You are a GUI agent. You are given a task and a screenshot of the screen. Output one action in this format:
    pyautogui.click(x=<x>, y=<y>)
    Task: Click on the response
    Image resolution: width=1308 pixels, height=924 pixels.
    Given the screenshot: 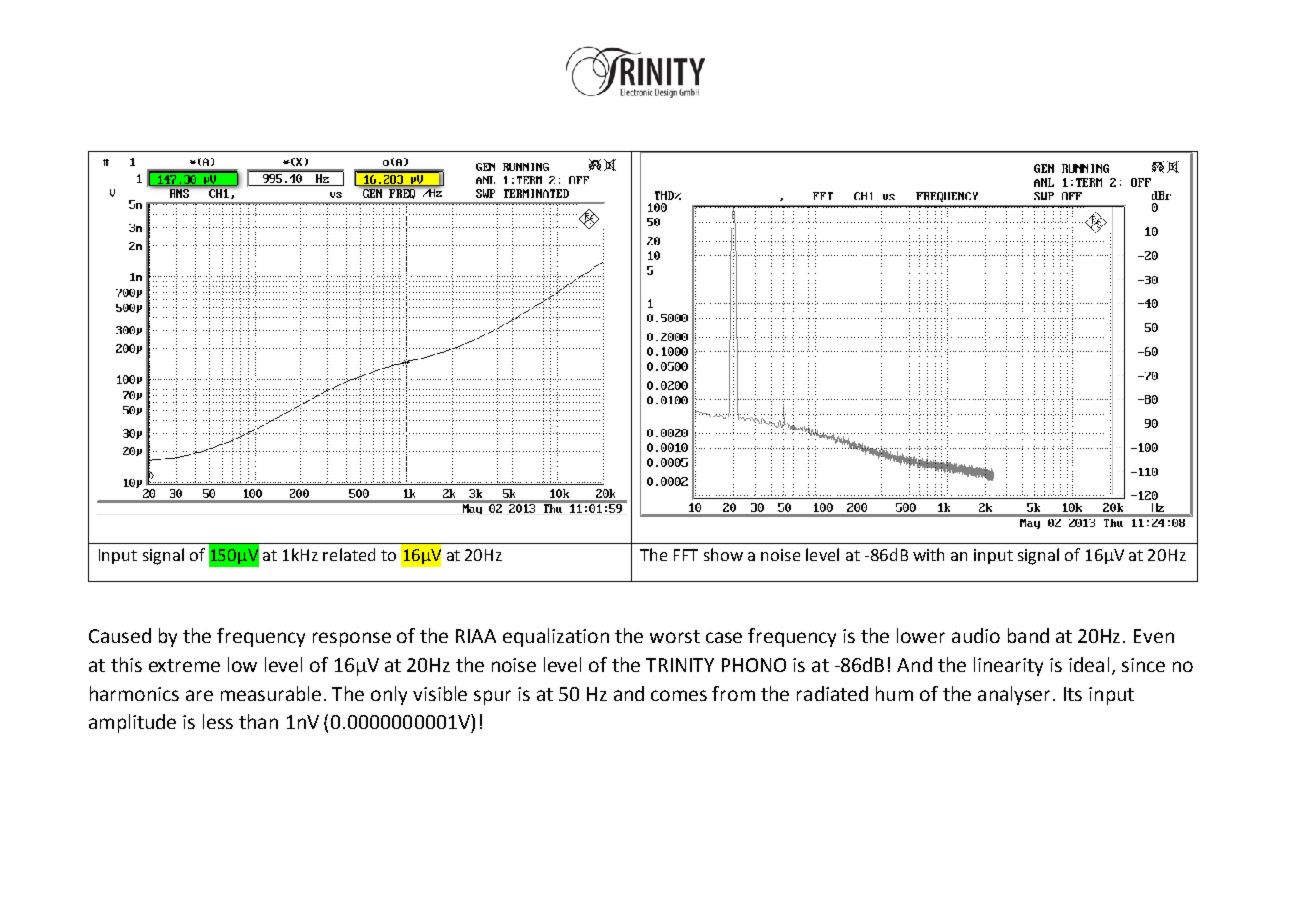 What is the action you would take?
    pyautogui.click(x=352, y=639)
